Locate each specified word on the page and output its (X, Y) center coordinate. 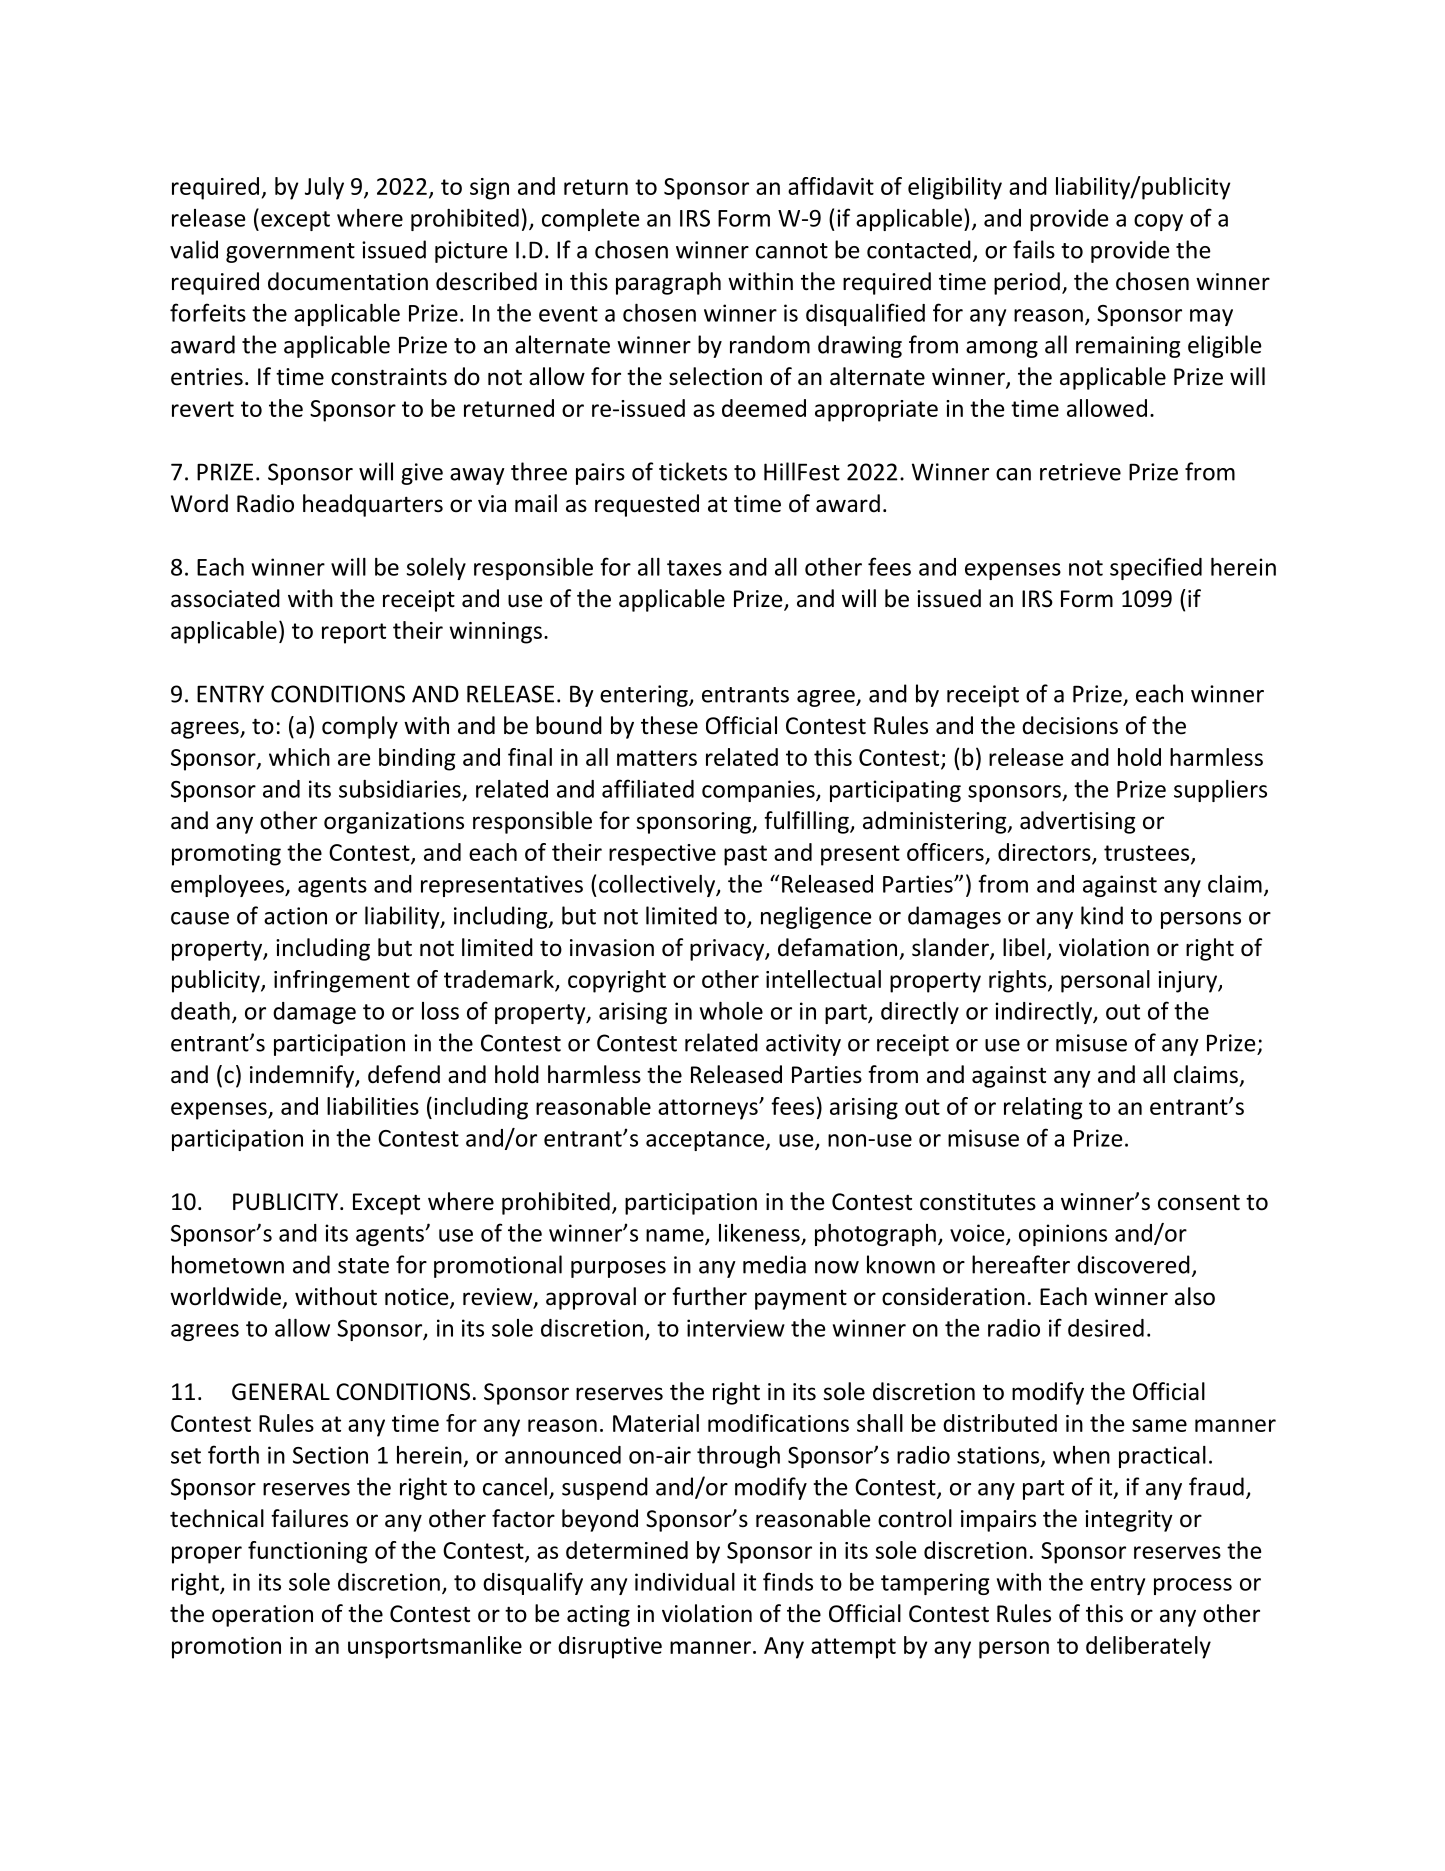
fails (1034, 249)
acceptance (706, 1141)
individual (685, 1582)
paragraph (668, 283)
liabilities (373, 1106)
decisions (1070, 725)
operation (262, 1616)
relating (1043, 1108)
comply (360, 727)
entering (645, 696)
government (290, 253)
